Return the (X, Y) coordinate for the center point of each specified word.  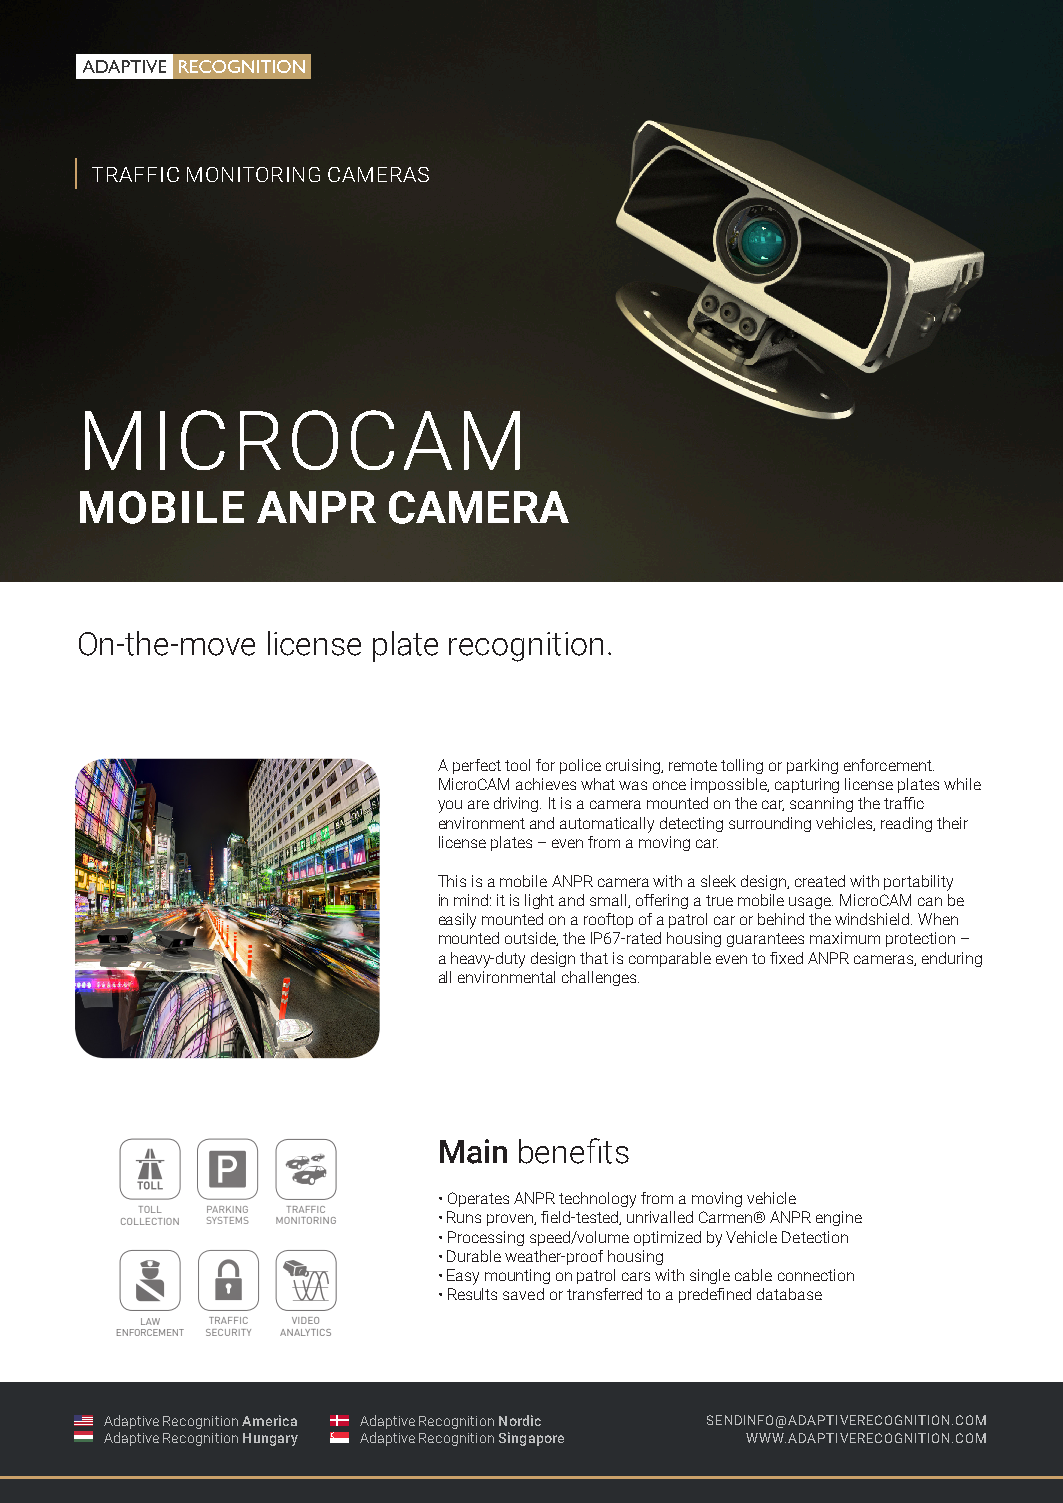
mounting (517, 1276)
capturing (807, 785)
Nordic (520, 1420)
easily (457, 921)
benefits (574, 1151)
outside (531, 939)
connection (816, 1275)
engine (839, 1218)
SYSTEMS (228, 1220)
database (789, 1294)
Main (473, 1151)
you (450, 806)
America (269, 1420)
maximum (845, 938)
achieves (546, 784)
